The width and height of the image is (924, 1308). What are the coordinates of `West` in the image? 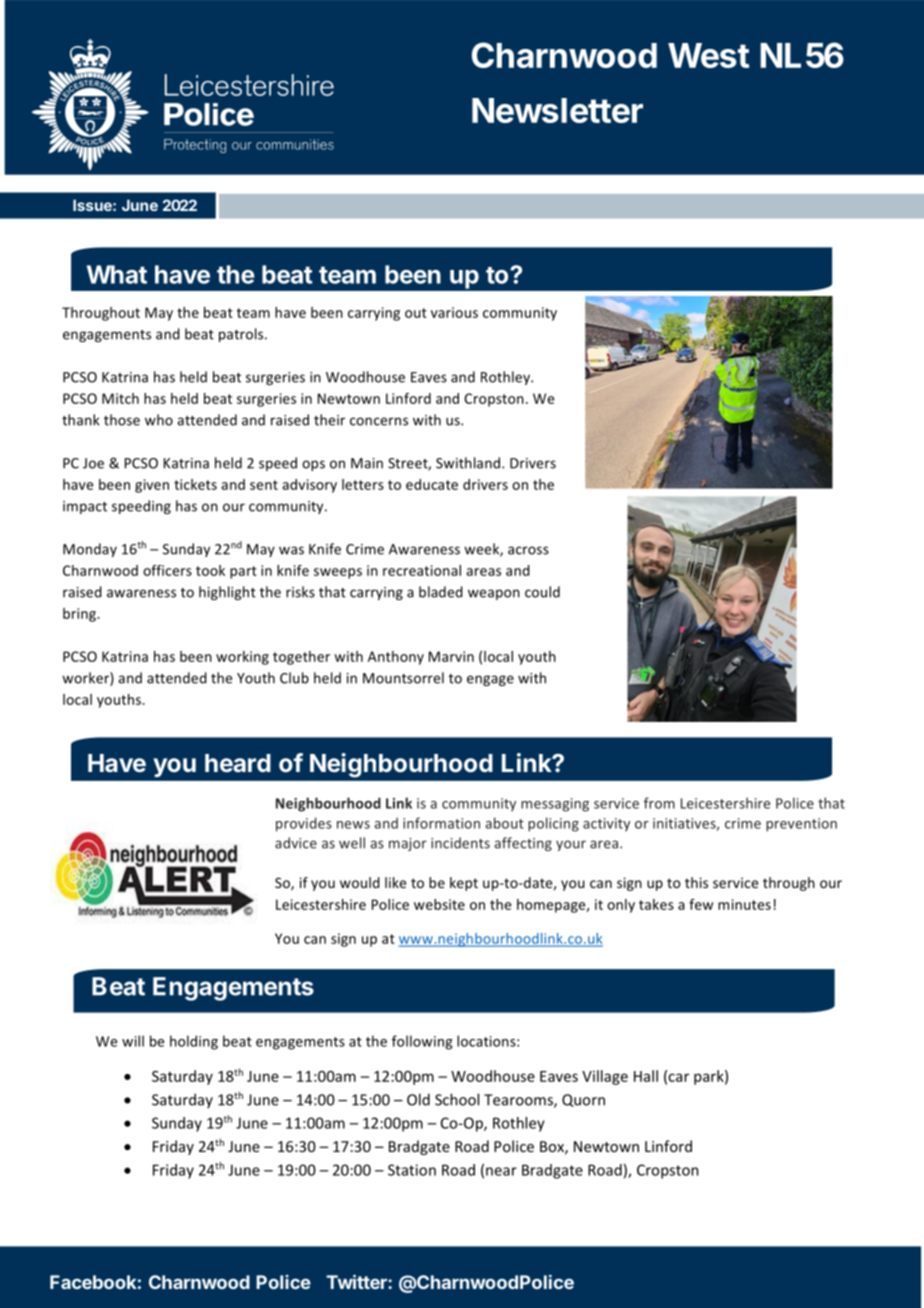 It's located at (708, 55).
